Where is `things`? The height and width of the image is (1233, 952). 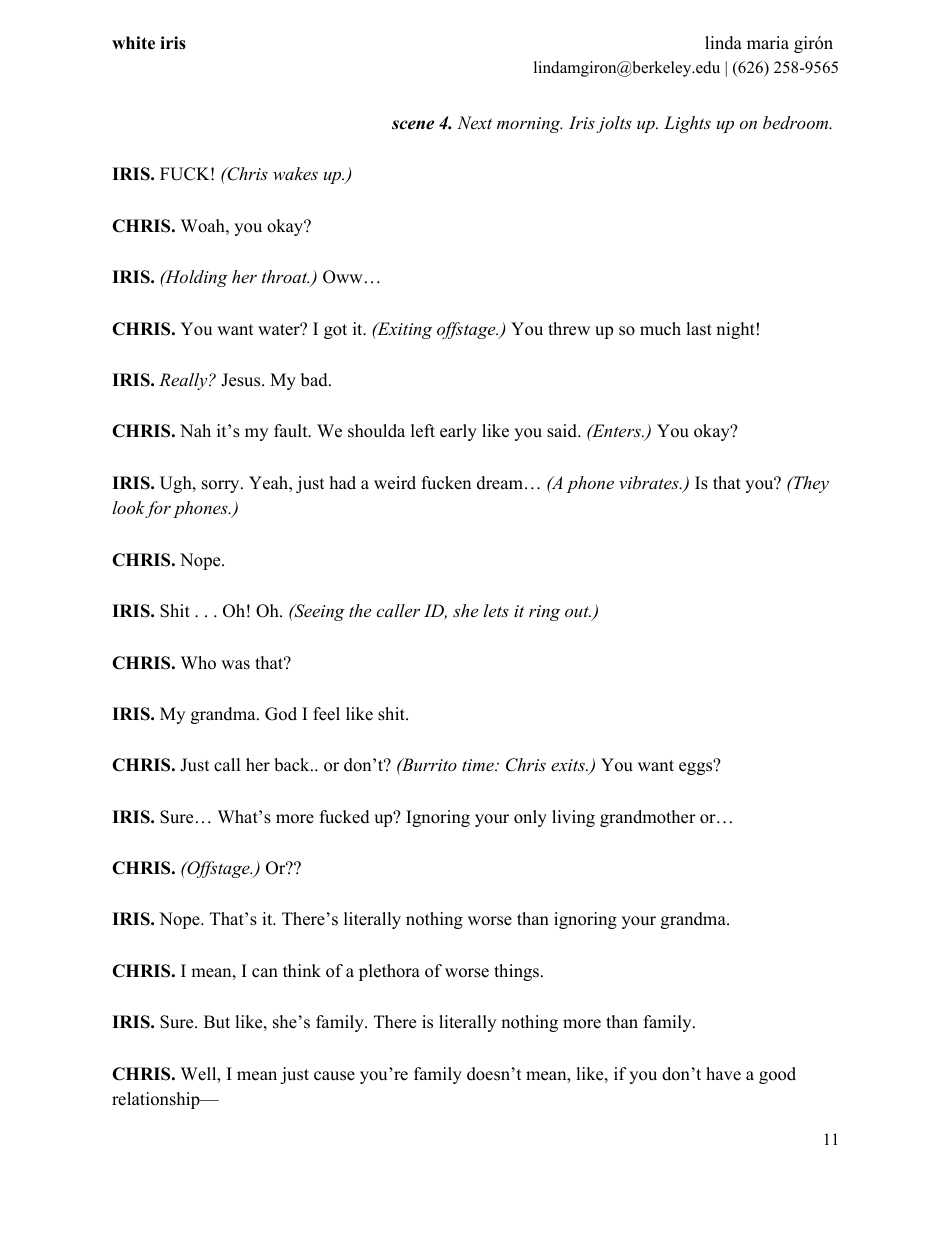 things is located at coordinates (516, 972).
